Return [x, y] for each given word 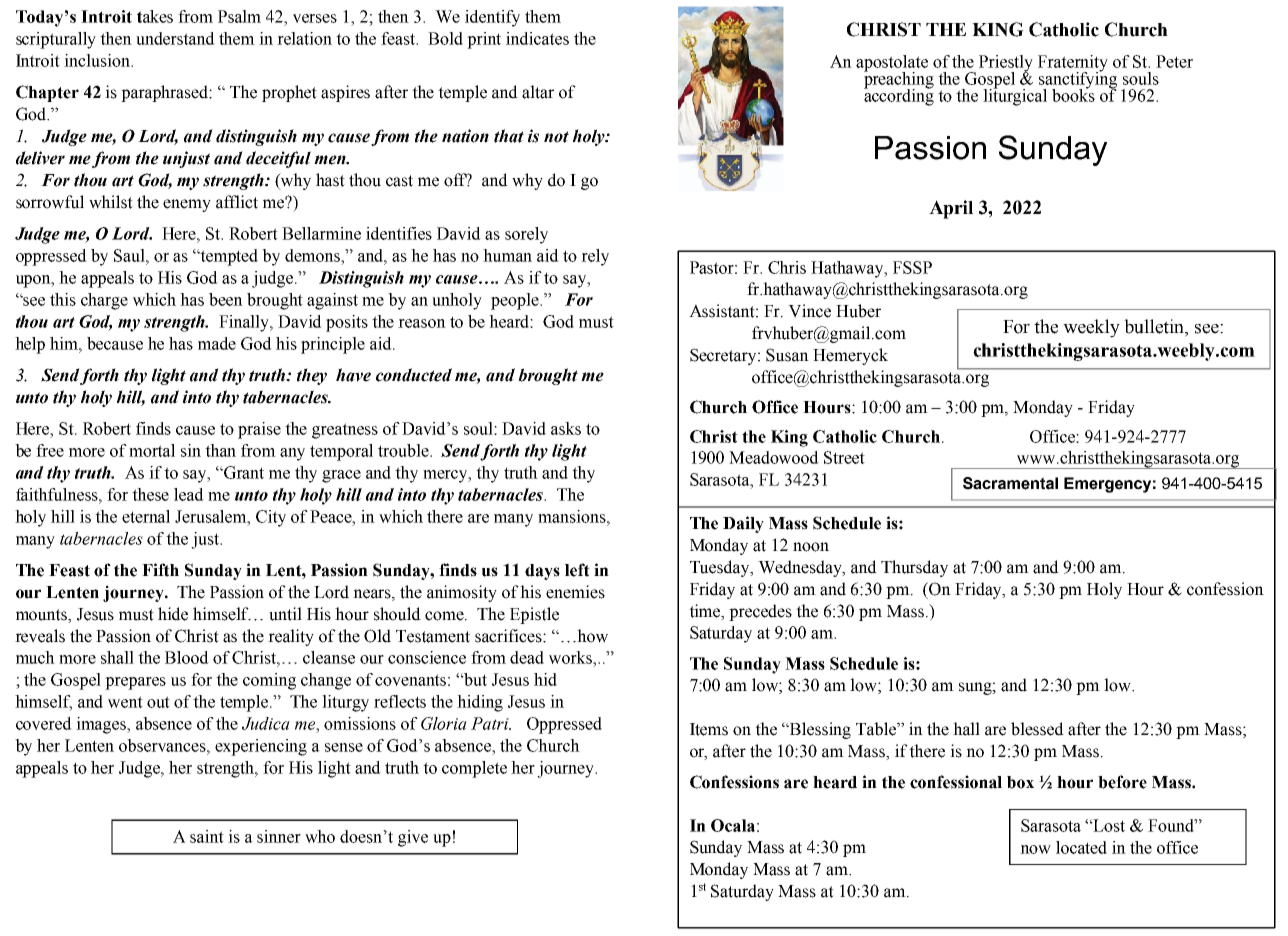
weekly [1091, 328]
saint [207, 836]
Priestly [1006, 64]
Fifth [160, 570]
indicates [537, 38]
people [516, 301]
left [577, 570]
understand [175, 38]
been [226, 299]
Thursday [914, 568]
